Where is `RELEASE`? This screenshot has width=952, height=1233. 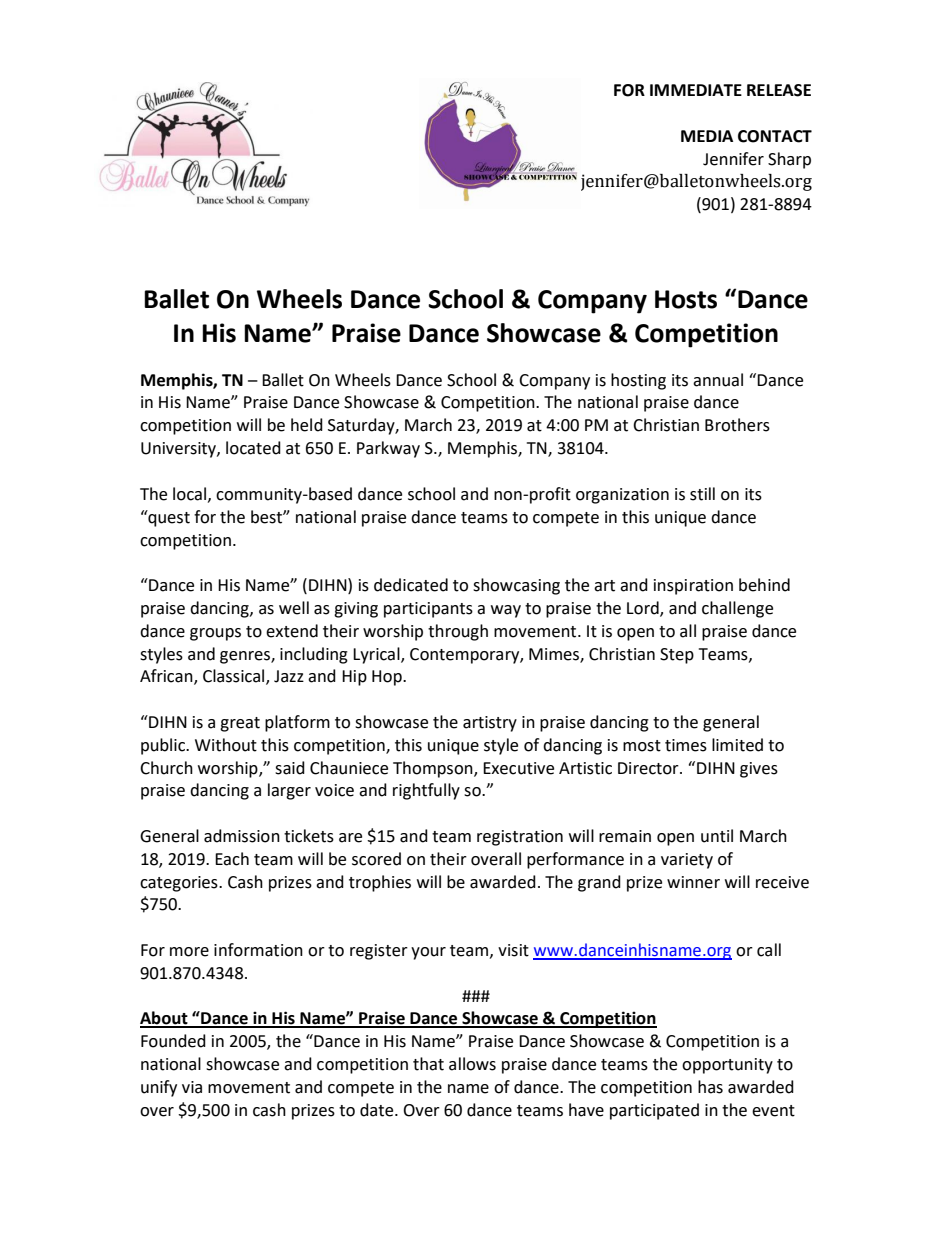
RELEASE is located at coordinates (779, 90).
